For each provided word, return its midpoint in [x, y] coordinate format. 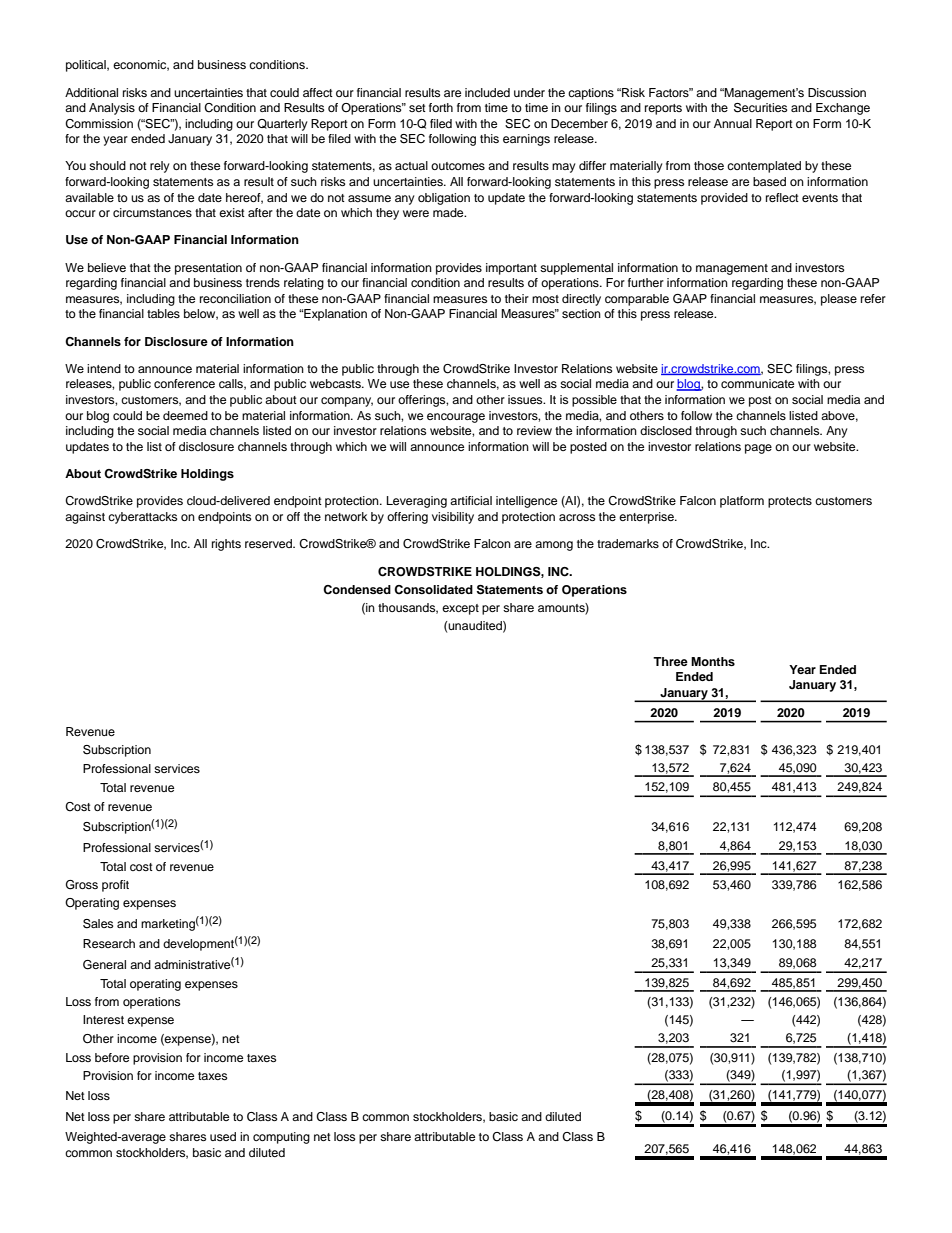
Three [670, 661]
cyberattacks [142, 518]
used [223, 1136]
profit [115, 886]
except [460, 609]
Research [109, 943]
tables [163, 313]
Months [713, 661]
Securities [760, 108]
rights [226, 545]
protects [790, 502]
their [517, 298]
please [839, 300]
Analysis [112, 109]
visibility [453, 518]
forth [441, 107]
